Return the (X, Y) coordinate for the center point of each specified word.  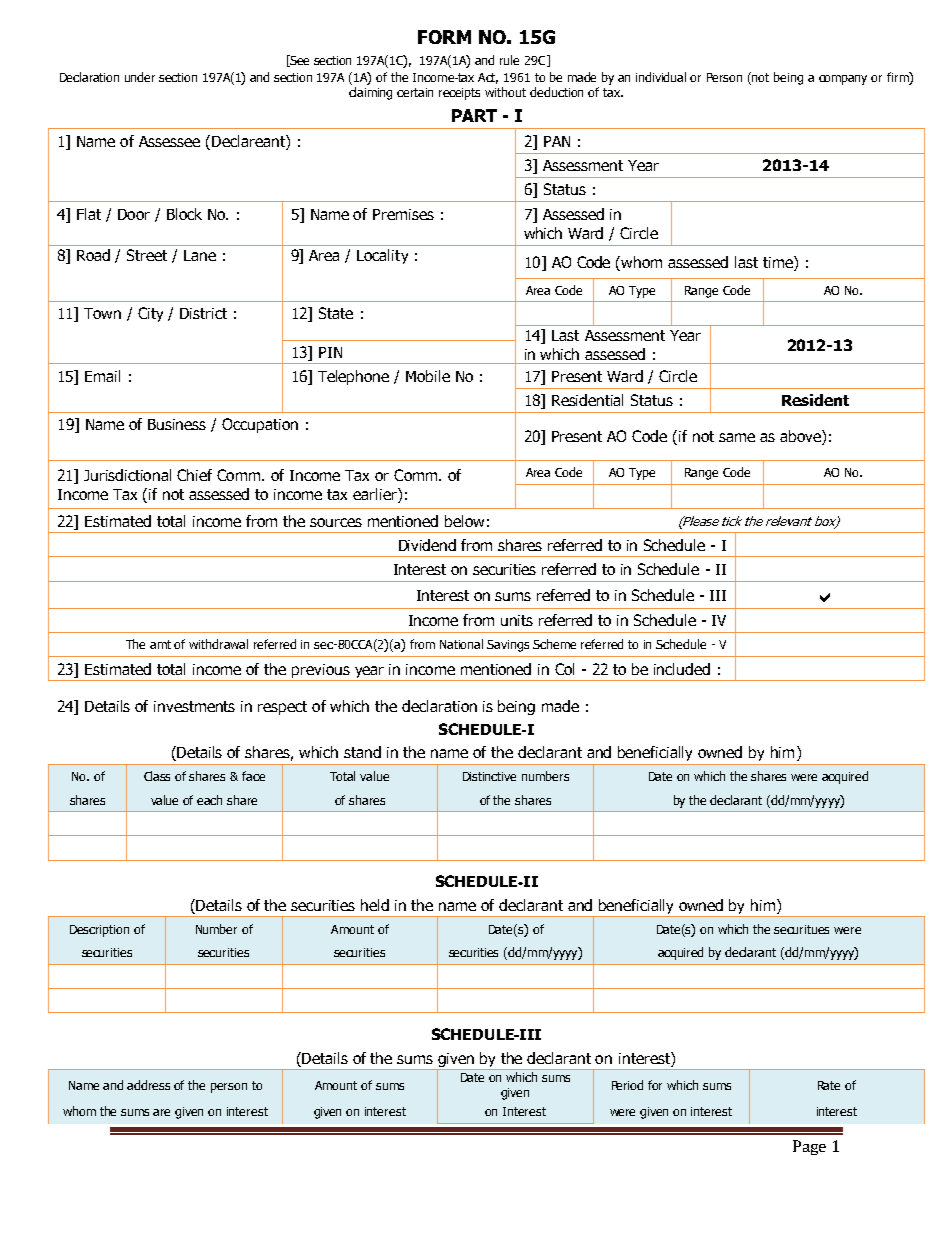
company (843, 80)
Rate (829, 1085)
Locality (382, 256)
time (779, 263)
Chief (194, 475)
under (140, 77)
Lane (200, 255)
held (375, 905)
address (148, 1085)
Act (488, 78)
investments (194, 706)
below (464, 521)
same (737, 437)
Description (99, 931)
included (682, 669)
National (461, 644)
